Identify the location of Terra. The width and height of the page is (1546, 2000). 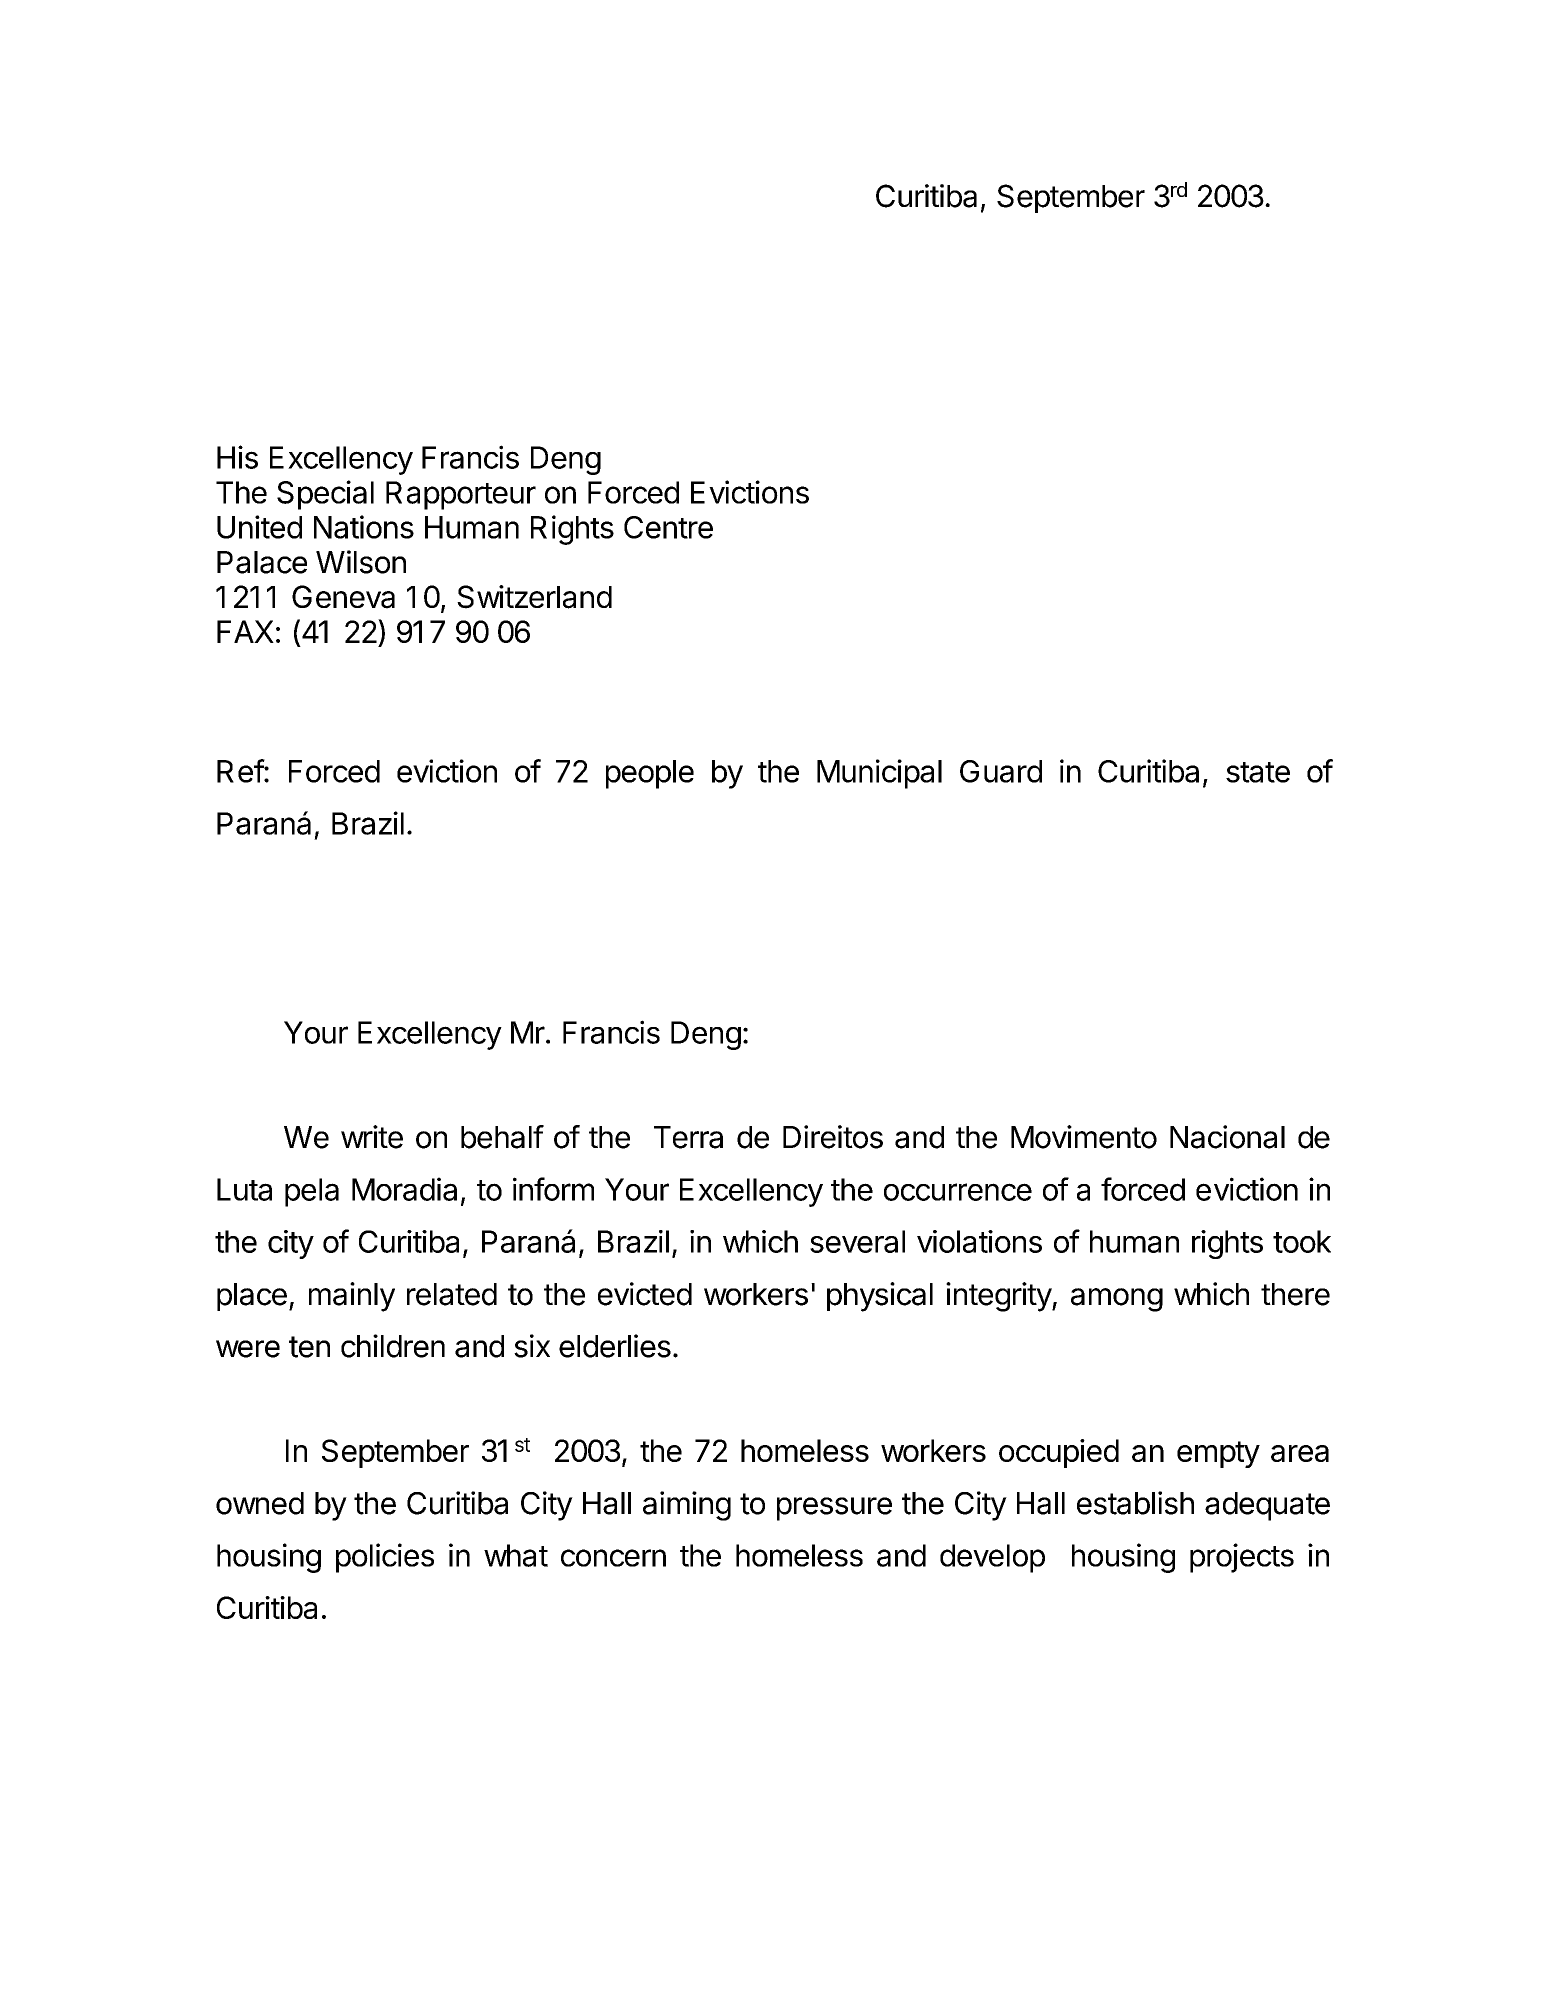
(688, 1137).
